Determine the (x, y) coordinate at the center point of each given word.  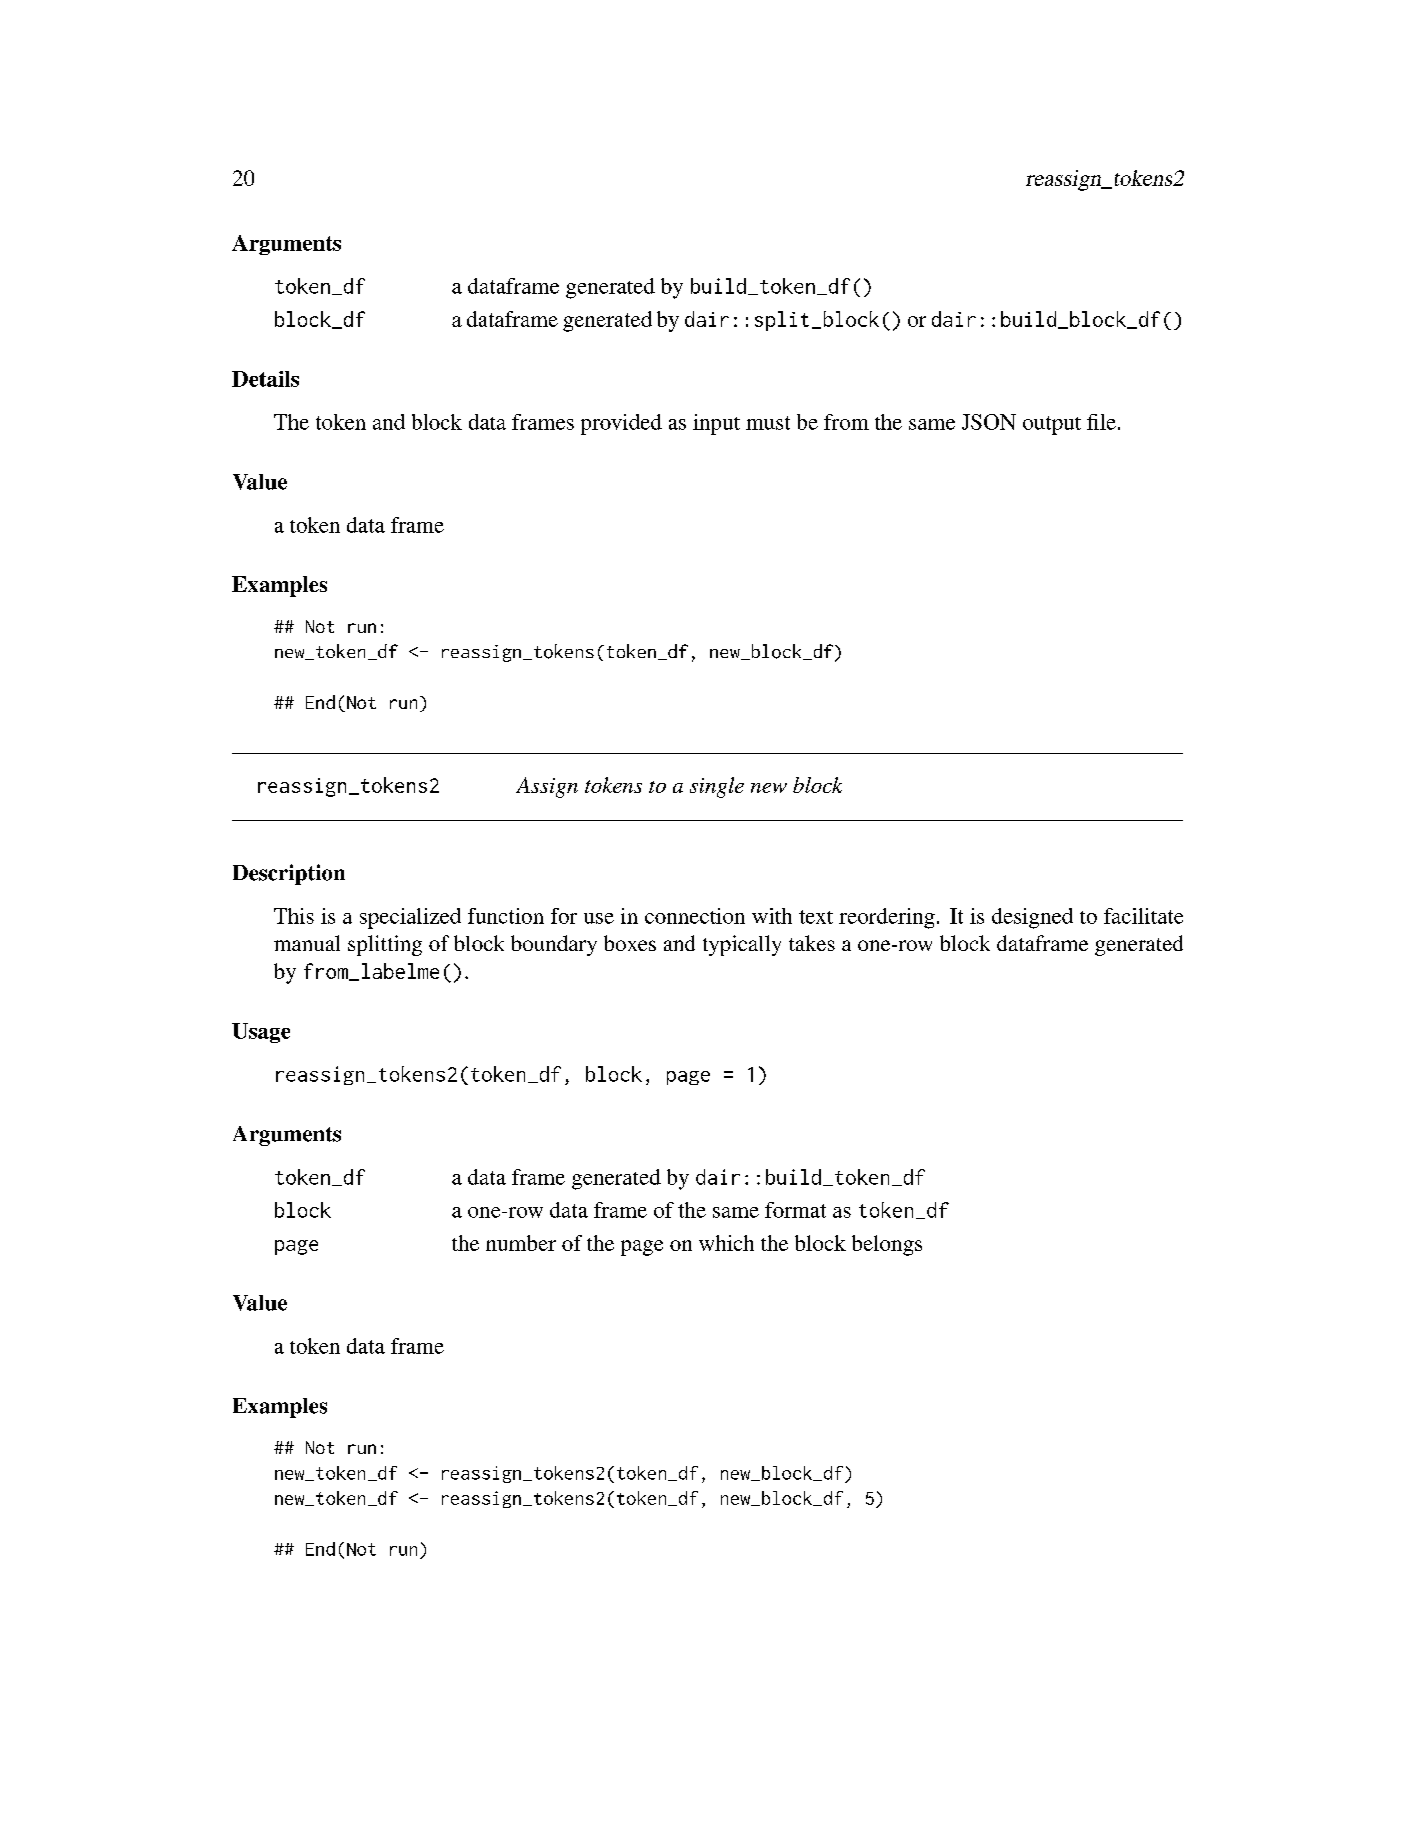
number (521, 1243)
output (1052, 425)
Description (289, 874)
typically (742, 945)
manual (307, 943)
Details (265, 379)
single (717, 787)
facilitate (1143, 916)
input (716, 424)
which (726, 1243)
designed (1032, 918)
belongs (887, 1245)
